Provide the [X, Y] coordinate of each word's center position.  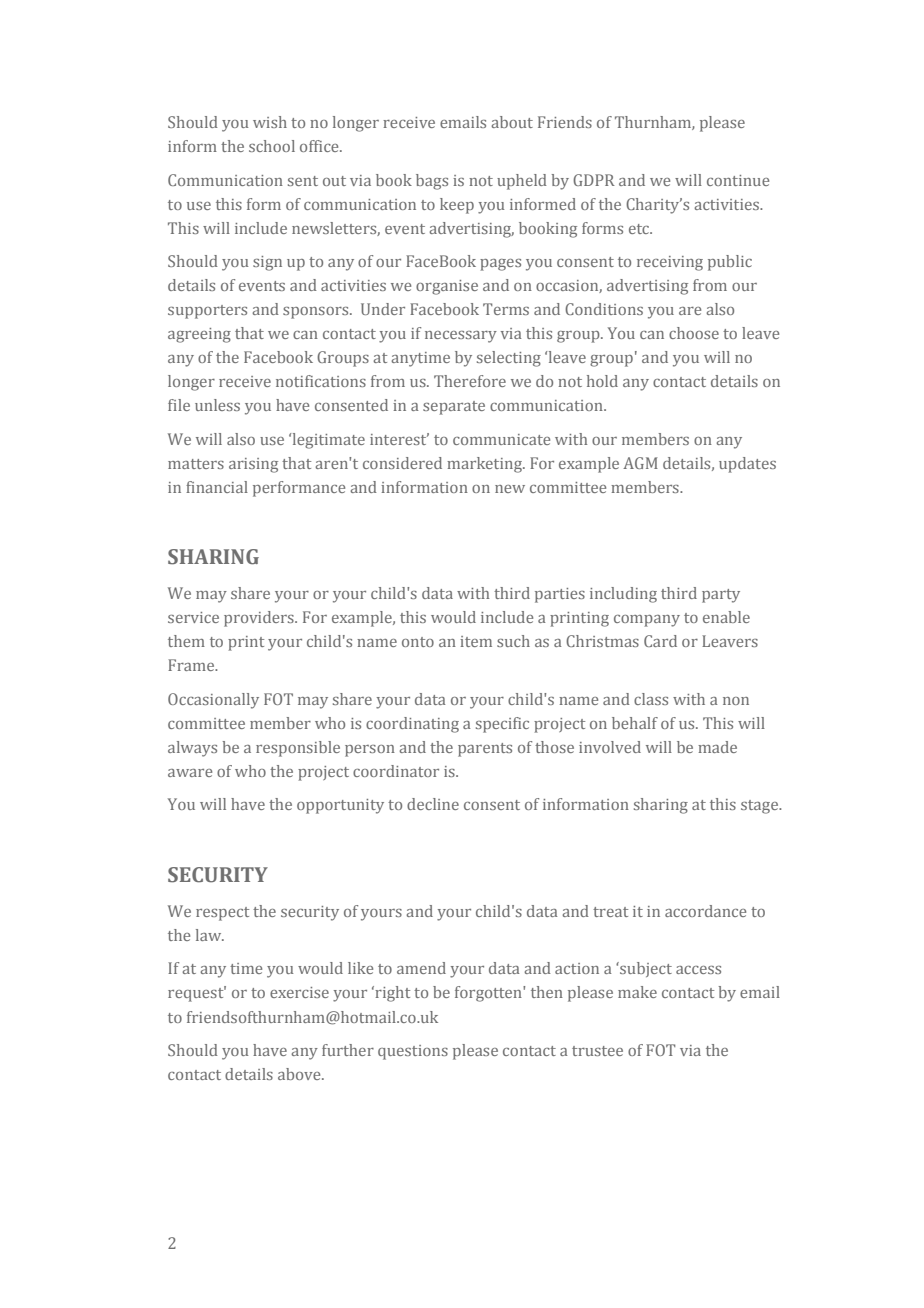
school [272, 146]
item [476, 641]
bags [432, 182]
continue [738, 180]
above [300, 1074]
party [721, 596]
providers [260, 619]
